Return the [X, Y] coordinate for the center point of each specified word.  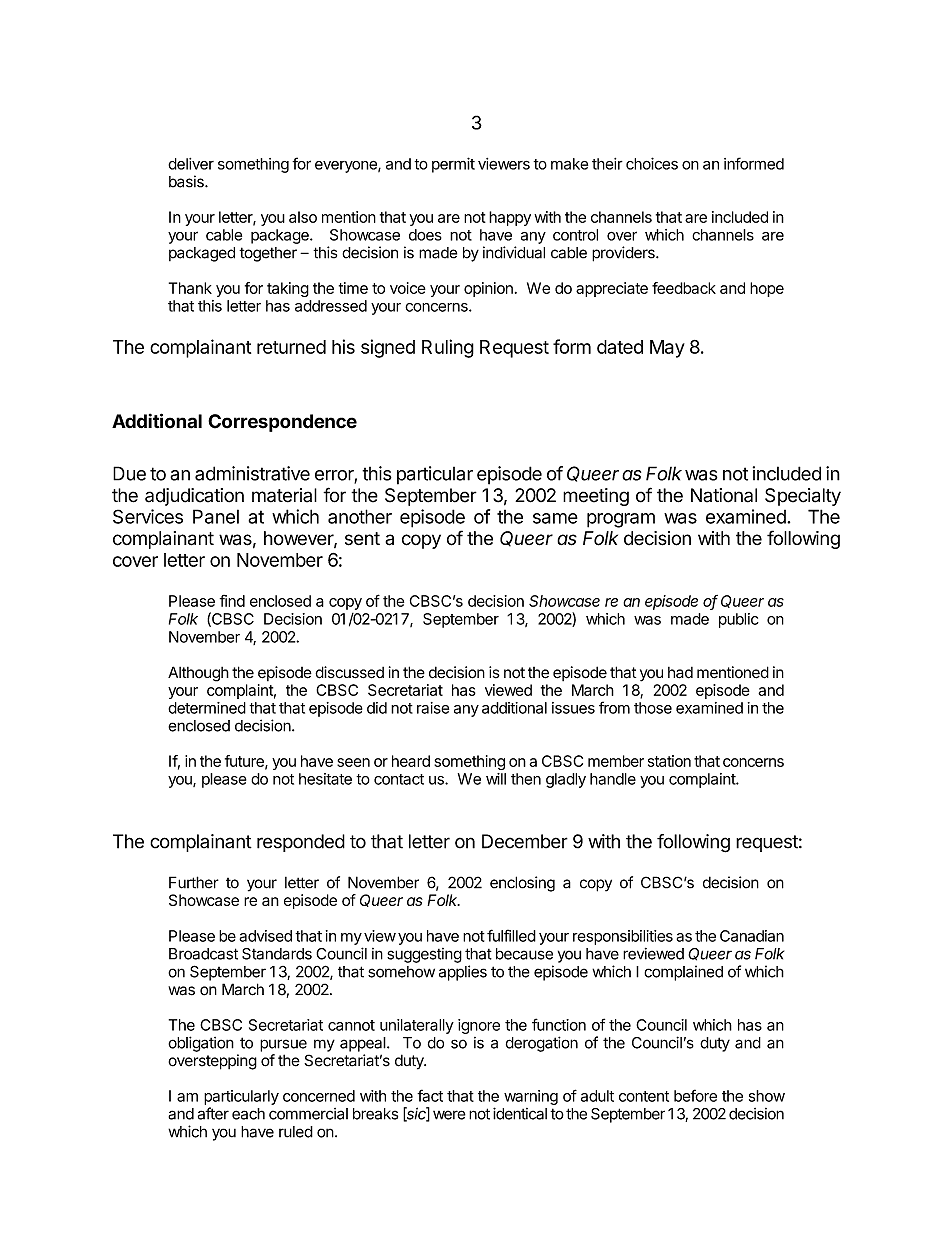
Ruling [448, 348]
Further [194, 882]
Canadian [752, 936]
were [449, 1115]
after [213, 1113]
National [724, 495]
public [739, 620]
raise [433, 708]
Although [198, 674]
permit [453, 165]
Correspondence [282, 423]
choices [652, 163]
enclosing [522, 884]
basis [187, 181]
